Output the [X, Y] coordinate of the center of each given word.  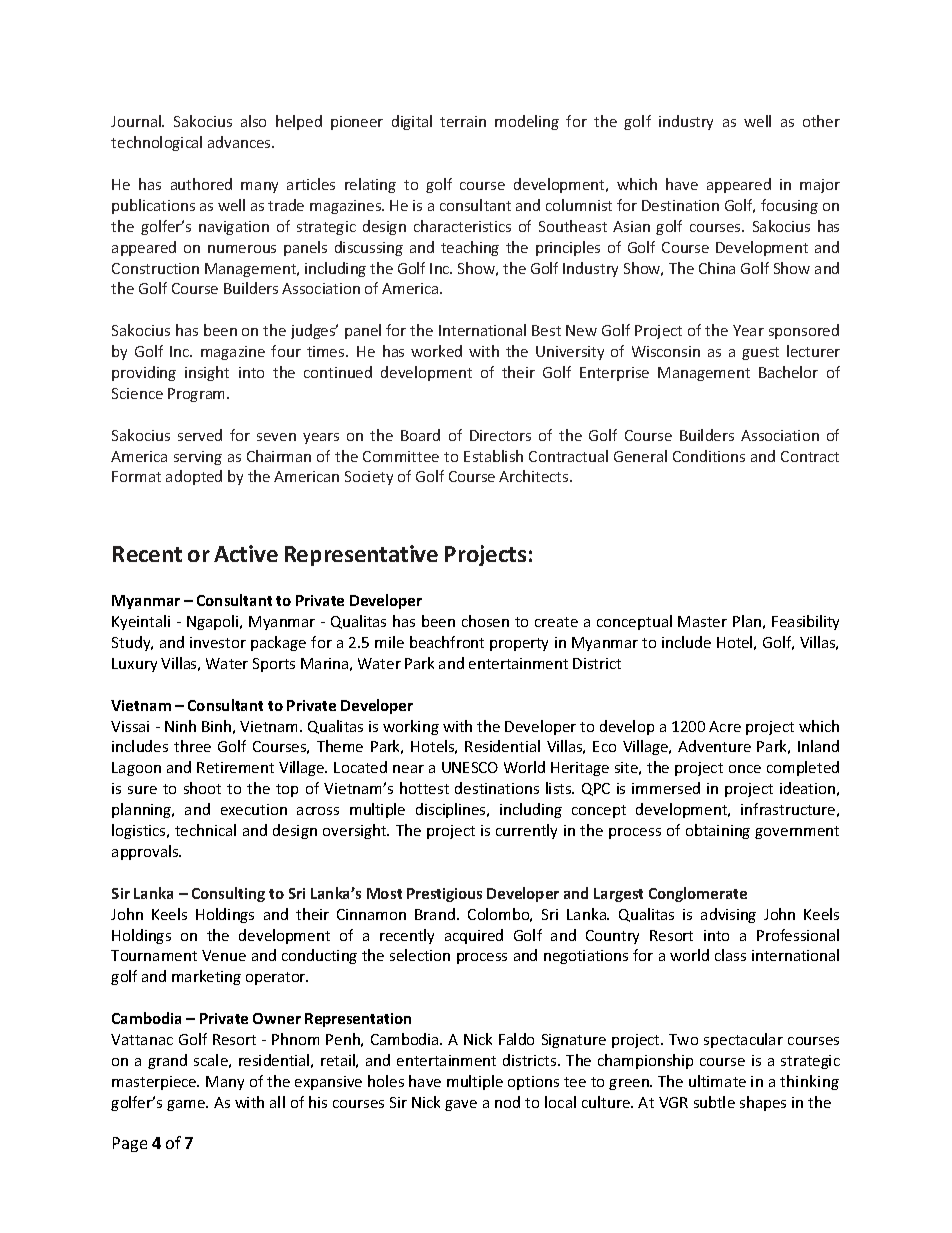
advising [728, 915]
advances [240, 142]
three [192, 746]
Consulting [228, 894]
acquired [474, 936]
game [187, 1105]
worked [436, 351]
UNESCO [470, 767]
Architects [535, 476]
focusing [789, 206]
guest [760, 353]
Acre [725, 726]
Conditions [709, 456]
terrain [463, 121]
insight [207, 373]
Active [246, 553]
